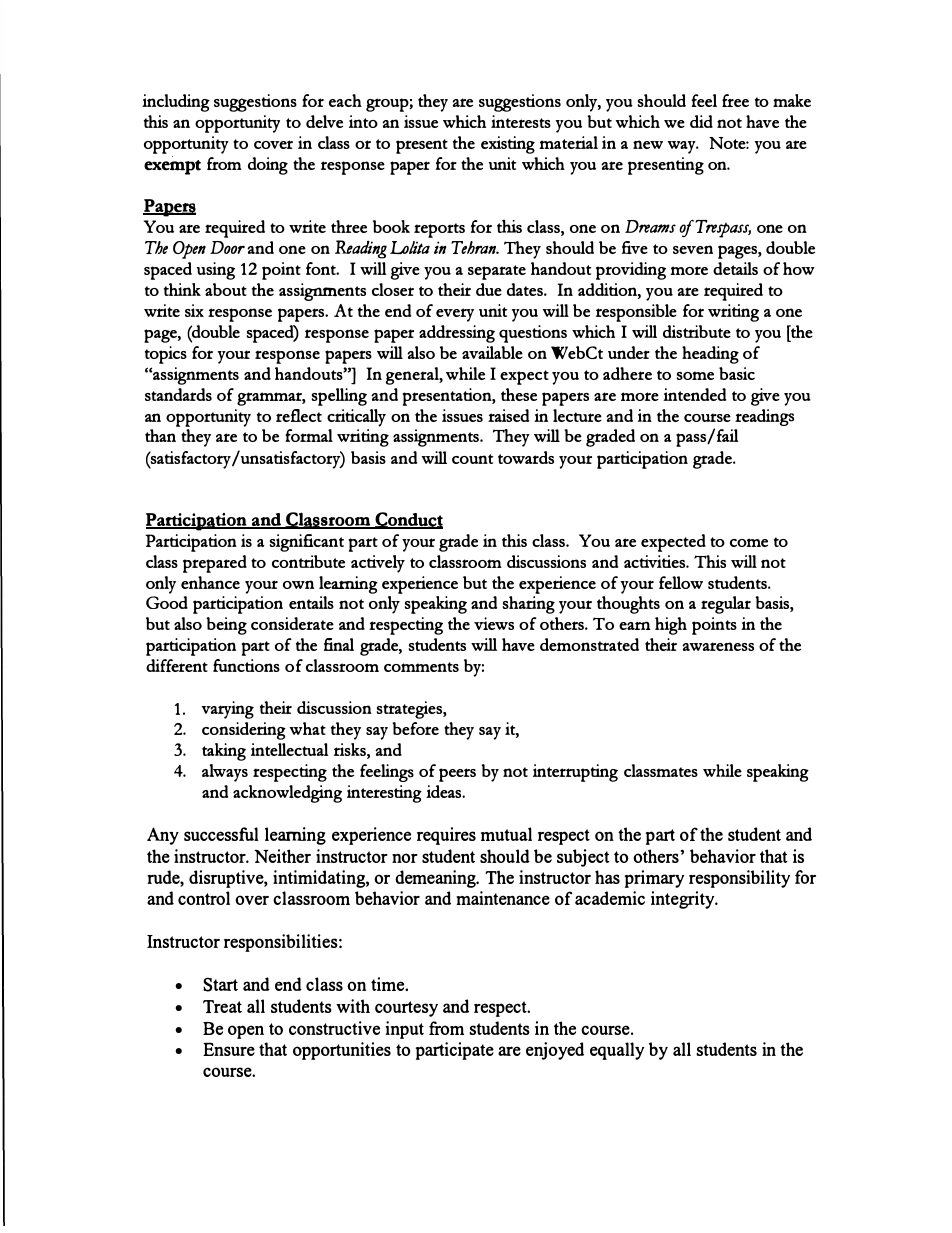 The height and width of the screenshot is (1233, 952). Describe the element at coordinates (508, 145) in the screenshot. I see `existing` at that location.
